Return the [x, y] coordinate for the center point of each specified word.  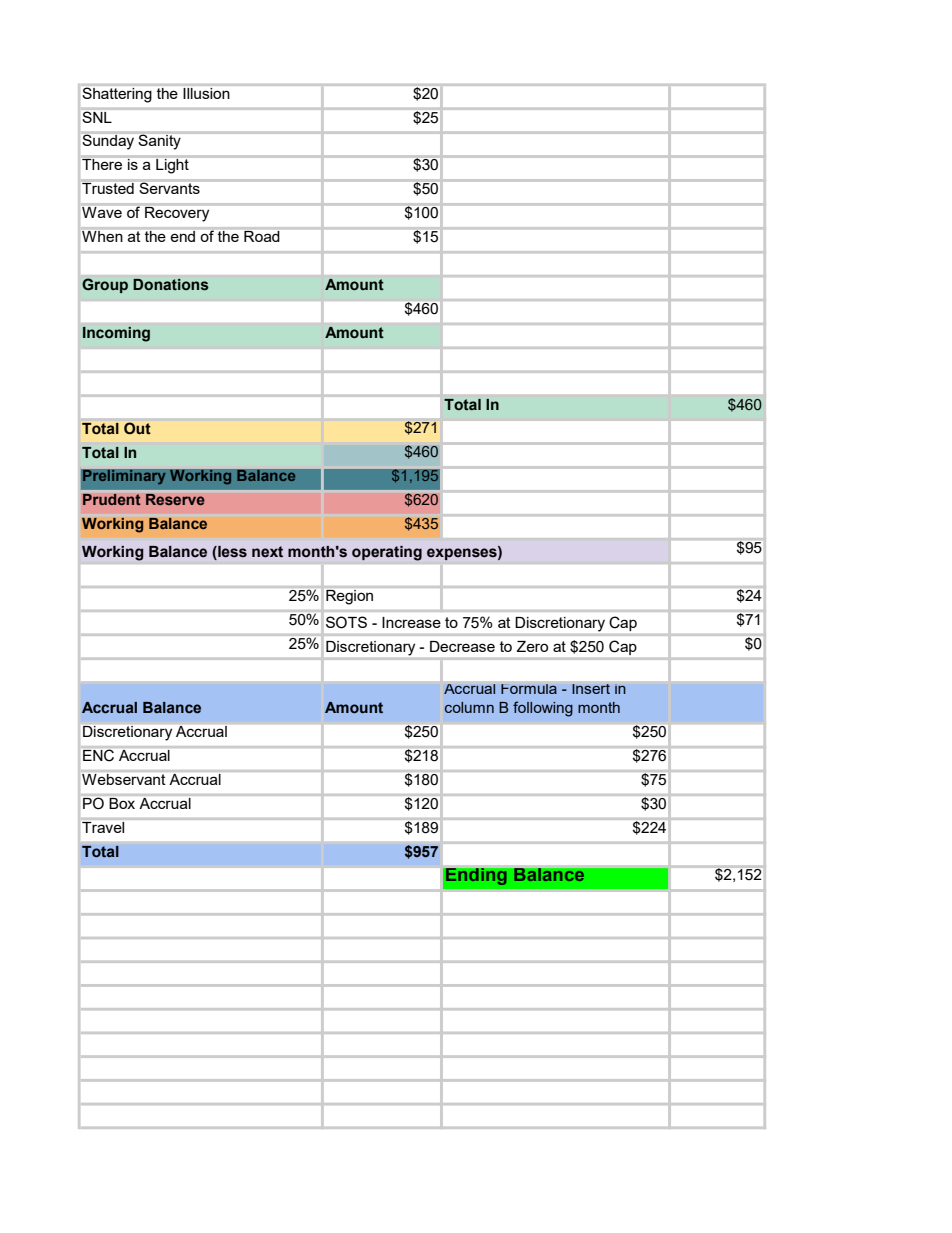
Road [262, 236]
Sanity [160, 142]
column [469, 707]
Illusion [206, 93]
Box [122, 803]
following [543, 709]
